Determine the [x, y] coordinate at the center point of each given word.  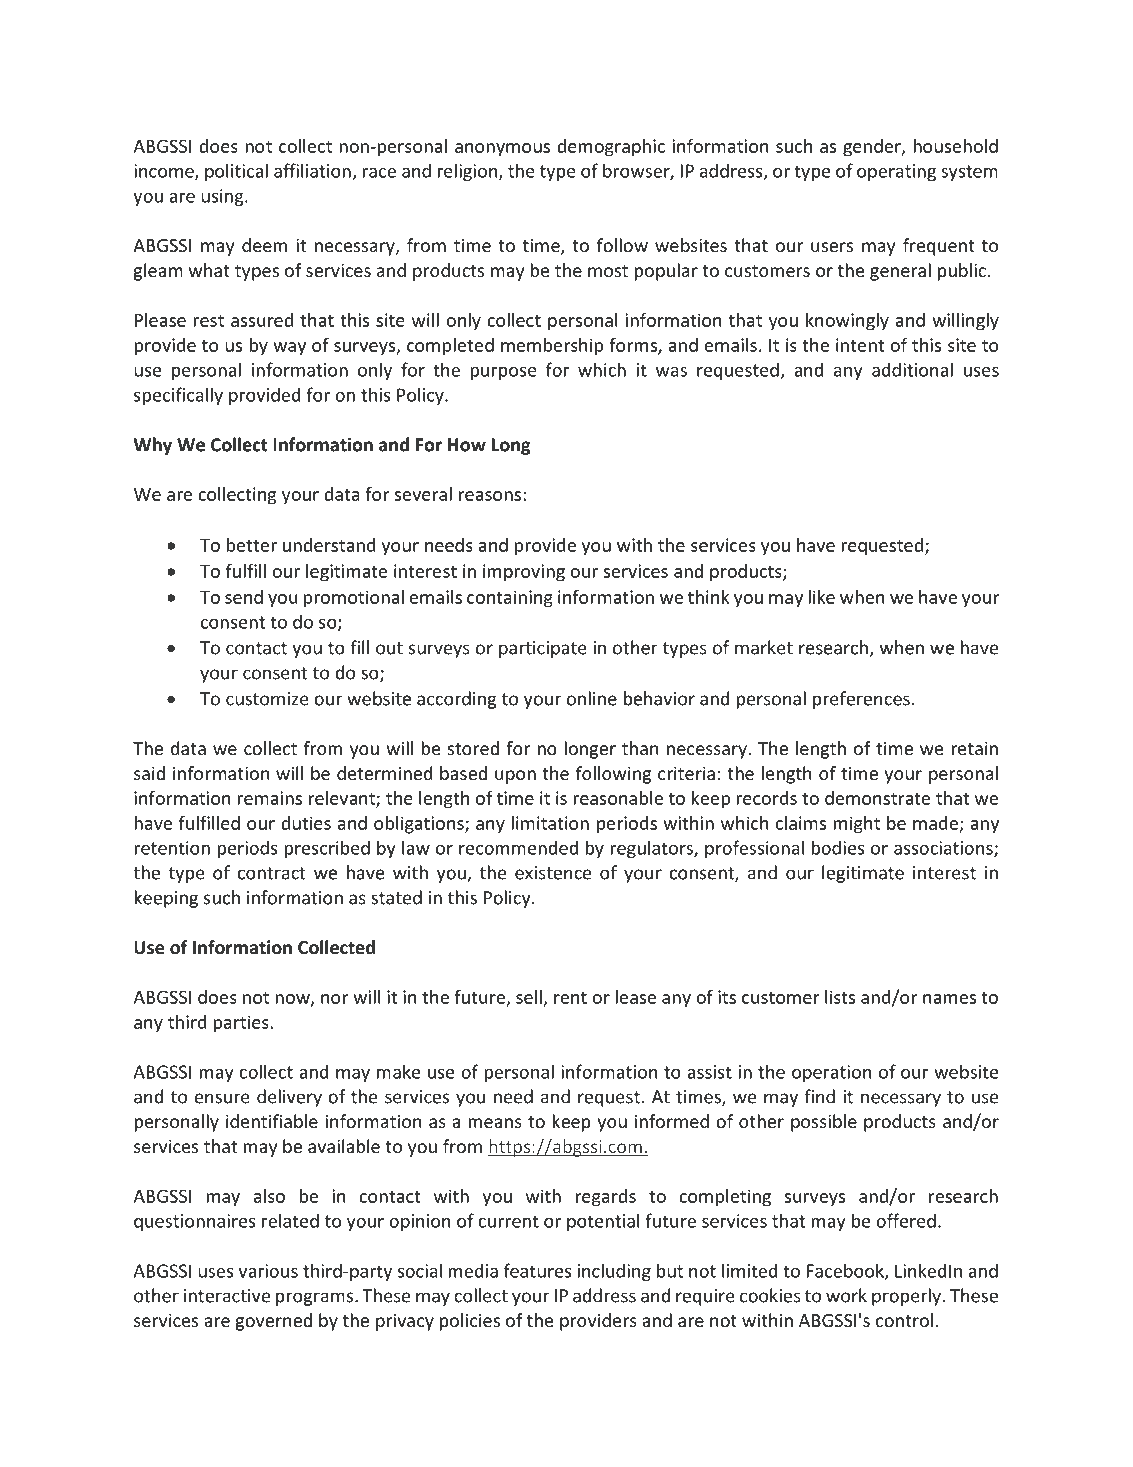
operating [896, 172]
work [846, 1295]
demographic [611, 148]
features [538, 1270]
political [236, 172]
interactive [227, 1296]
